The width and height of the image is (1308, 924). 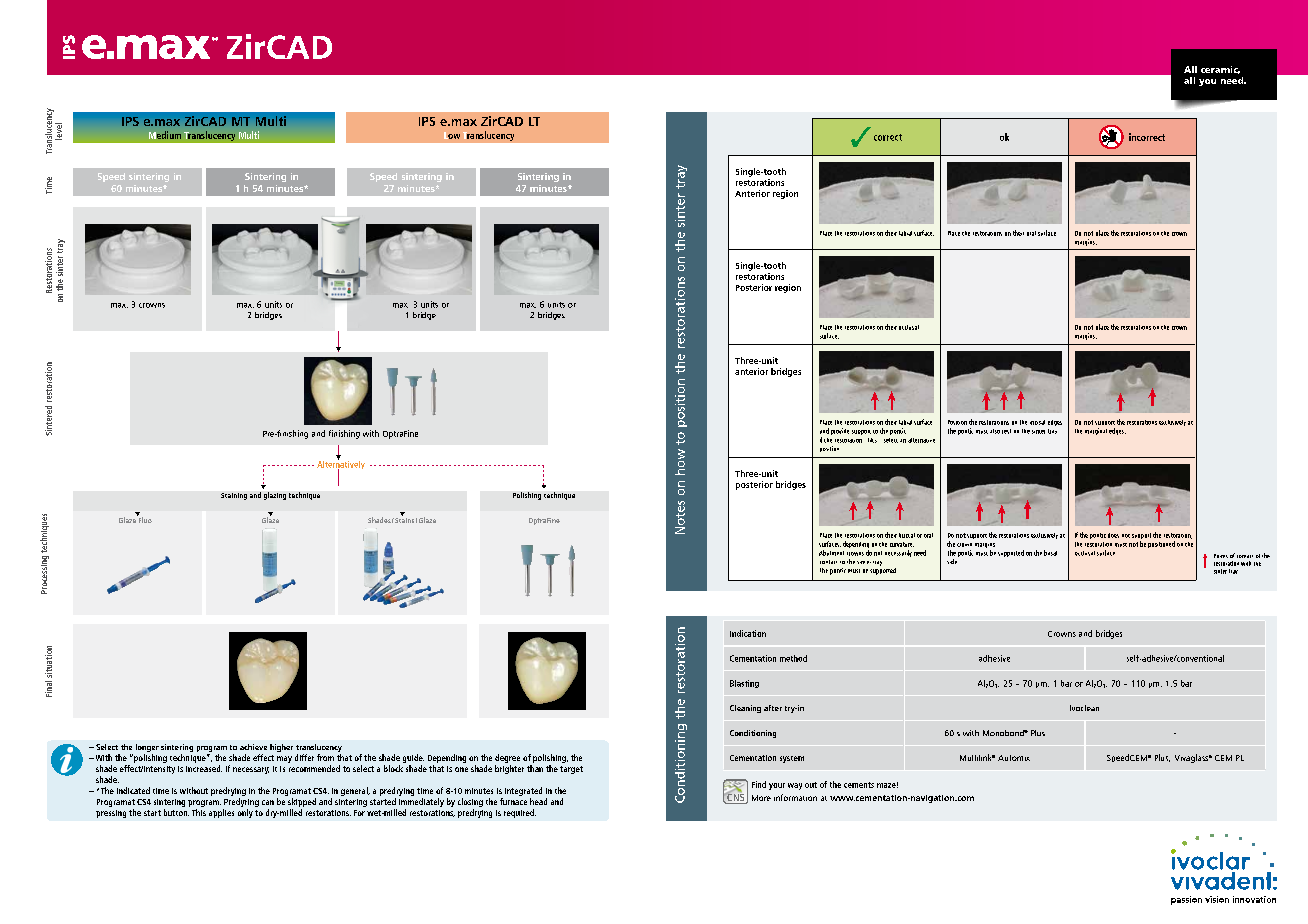 What do you see at coordinates (995, 431) in the image?
I see `also` at bounding box center [995, 431].
